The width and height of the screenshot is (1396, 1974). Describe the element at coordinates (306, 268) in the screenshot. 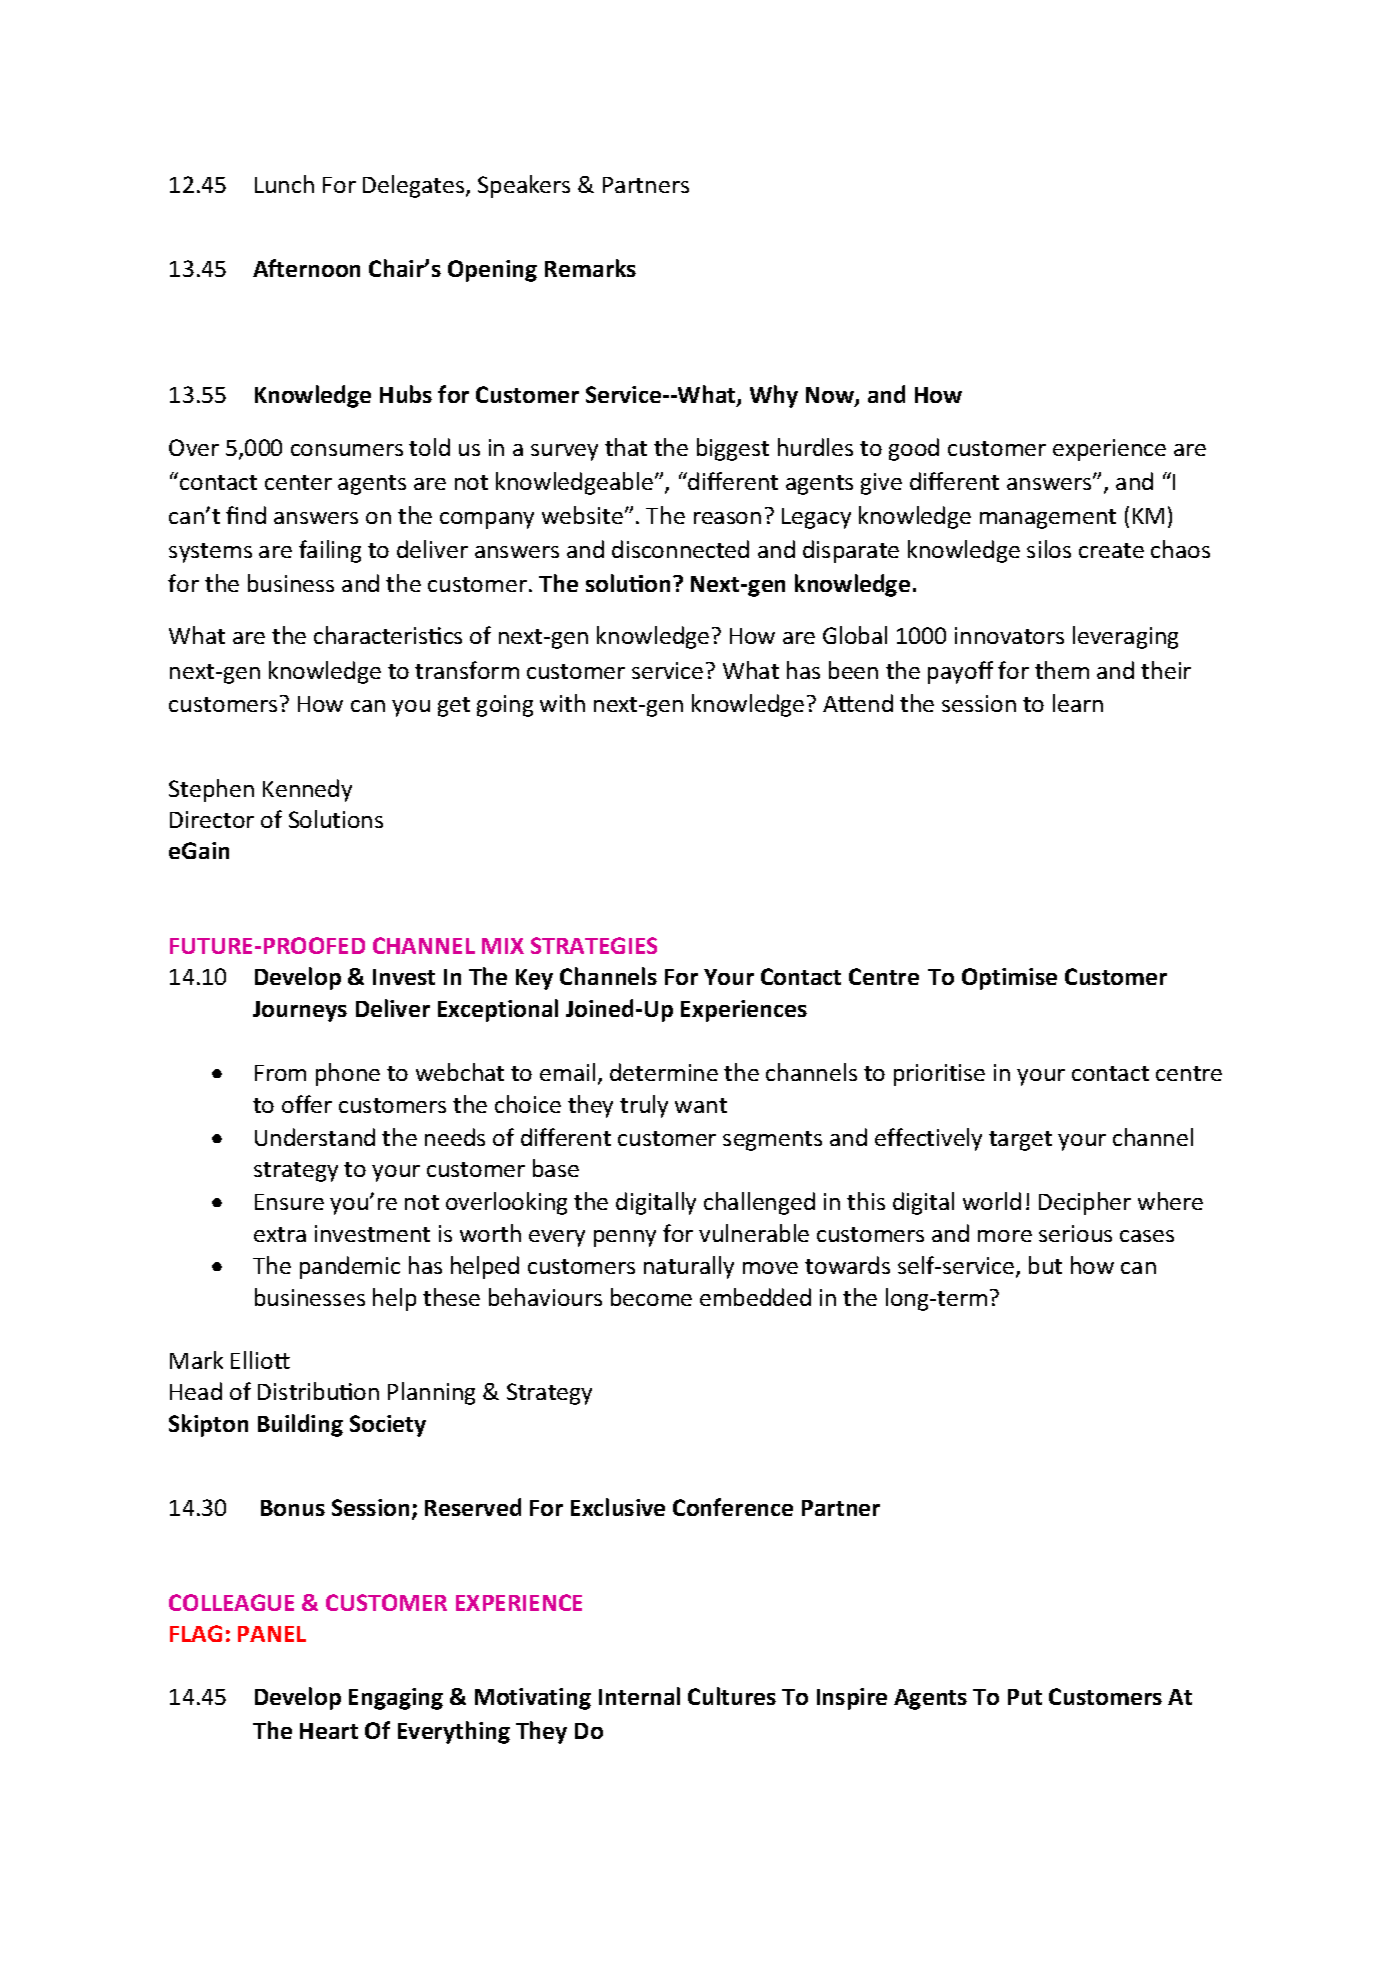

I see `Afternoon` at that location.
